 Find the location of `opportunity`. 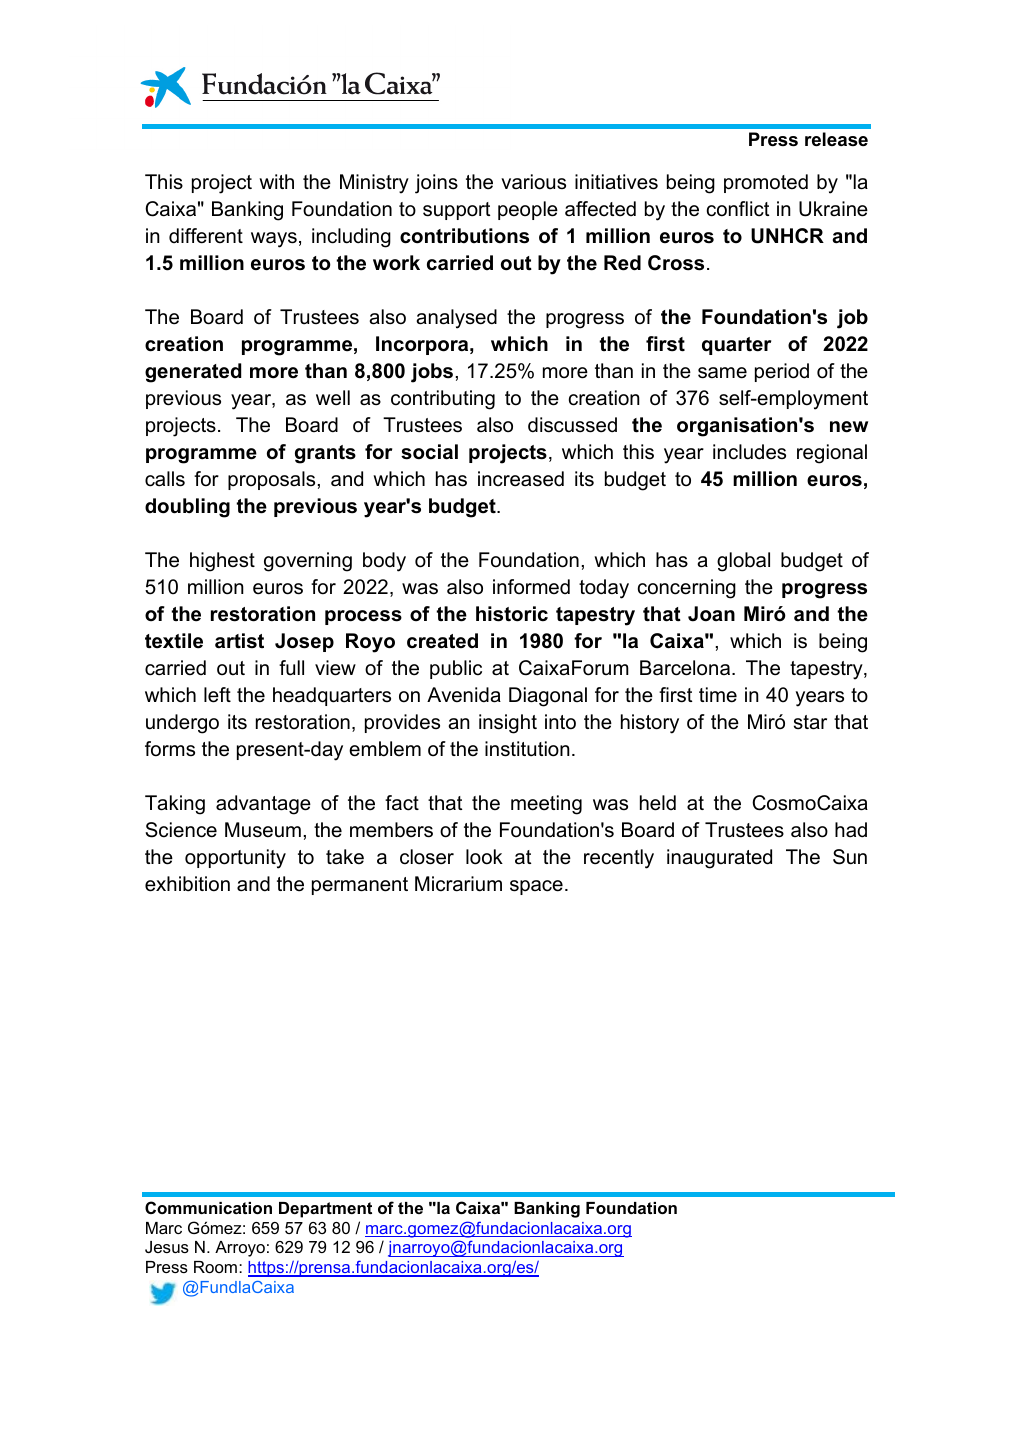

opportunity is located at coordinates (235, 859).
